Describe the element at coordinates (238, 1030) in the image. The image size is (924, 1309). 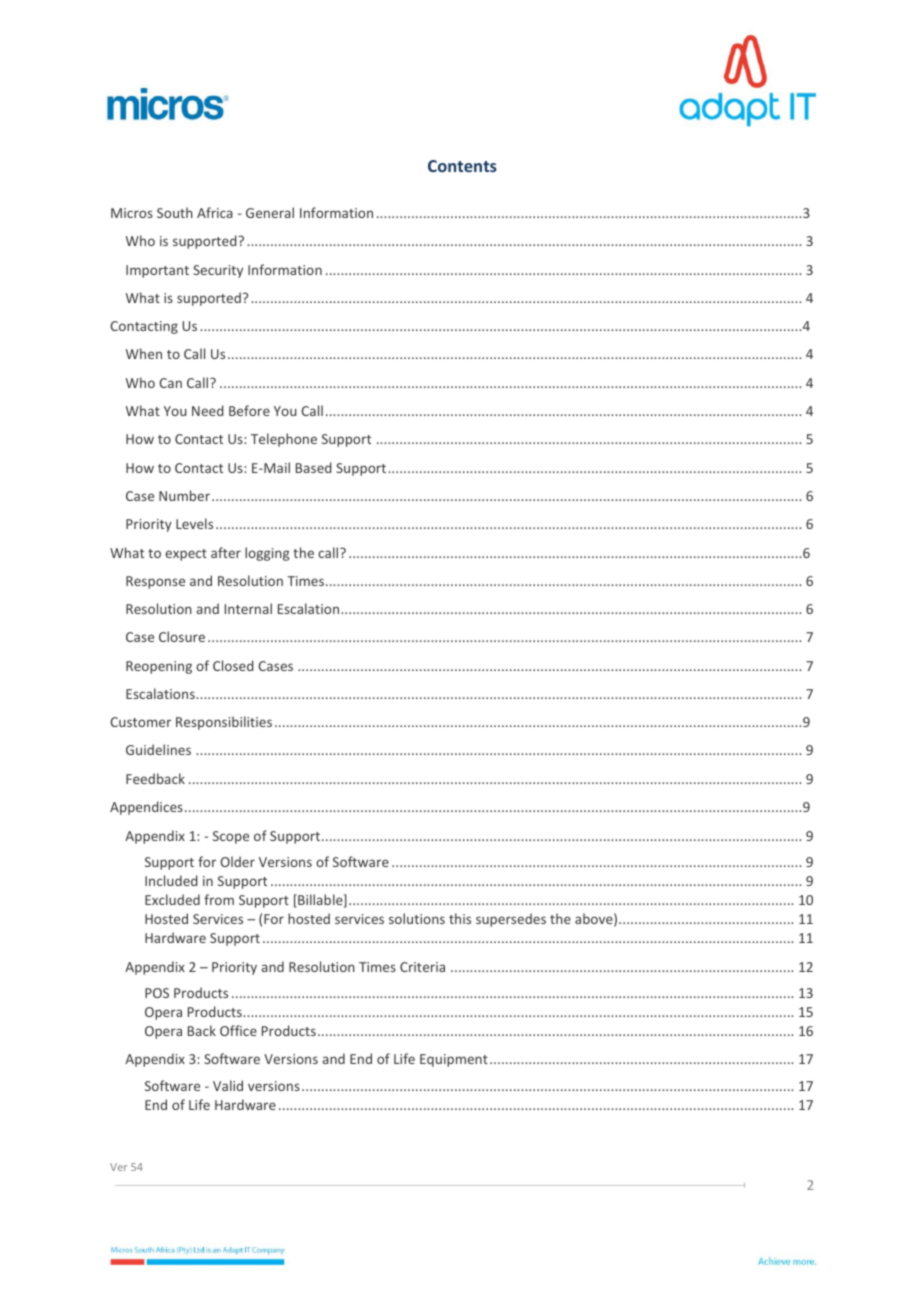
I see `Office` at that location.
